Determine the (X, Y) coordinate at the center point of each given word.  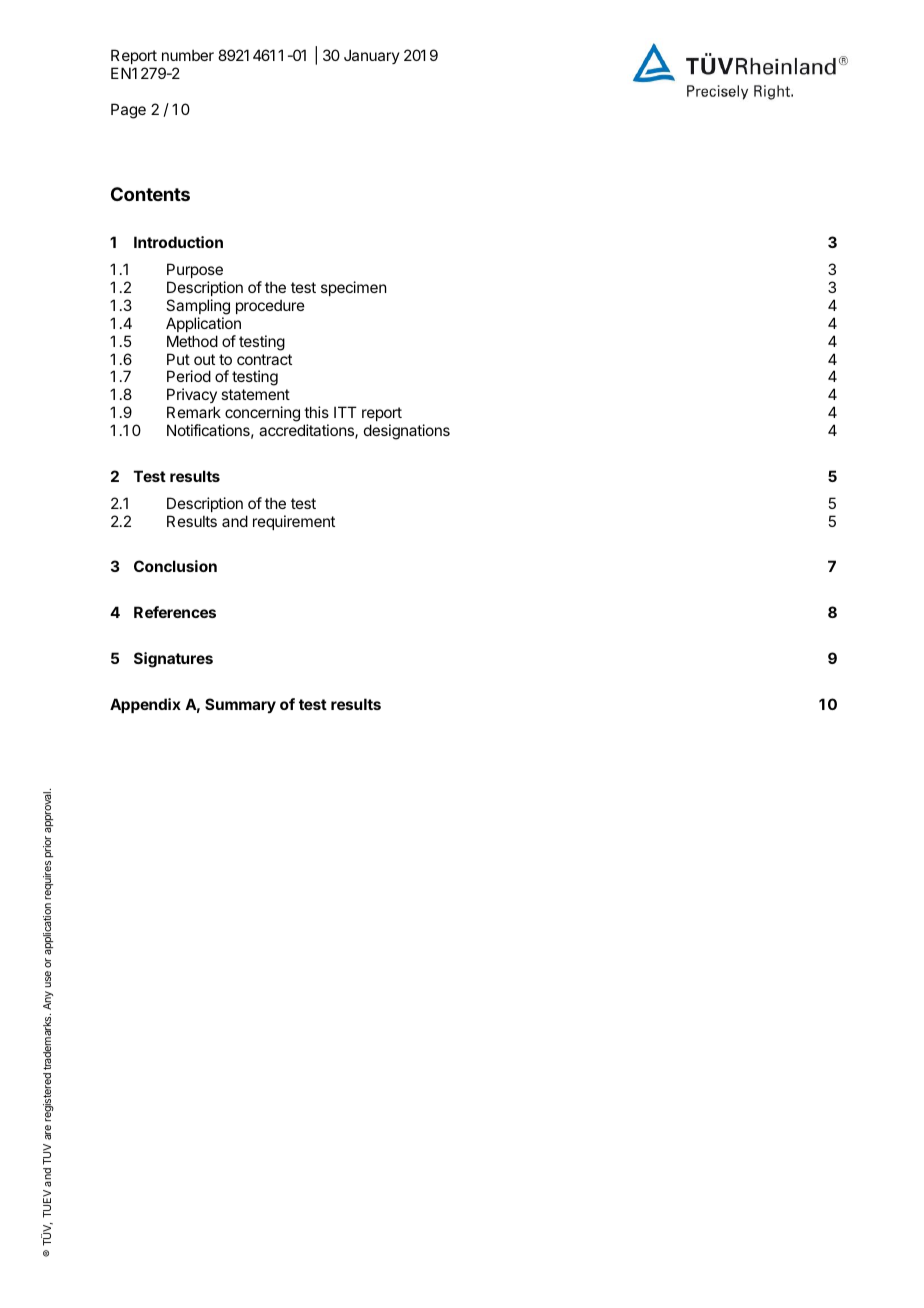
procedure (270, 306)
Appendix (145, 705)
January (372, 56)
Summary (240, 705)
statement (255, 394)
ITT (345, 412)
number (188, 55)
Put (178, 359)
